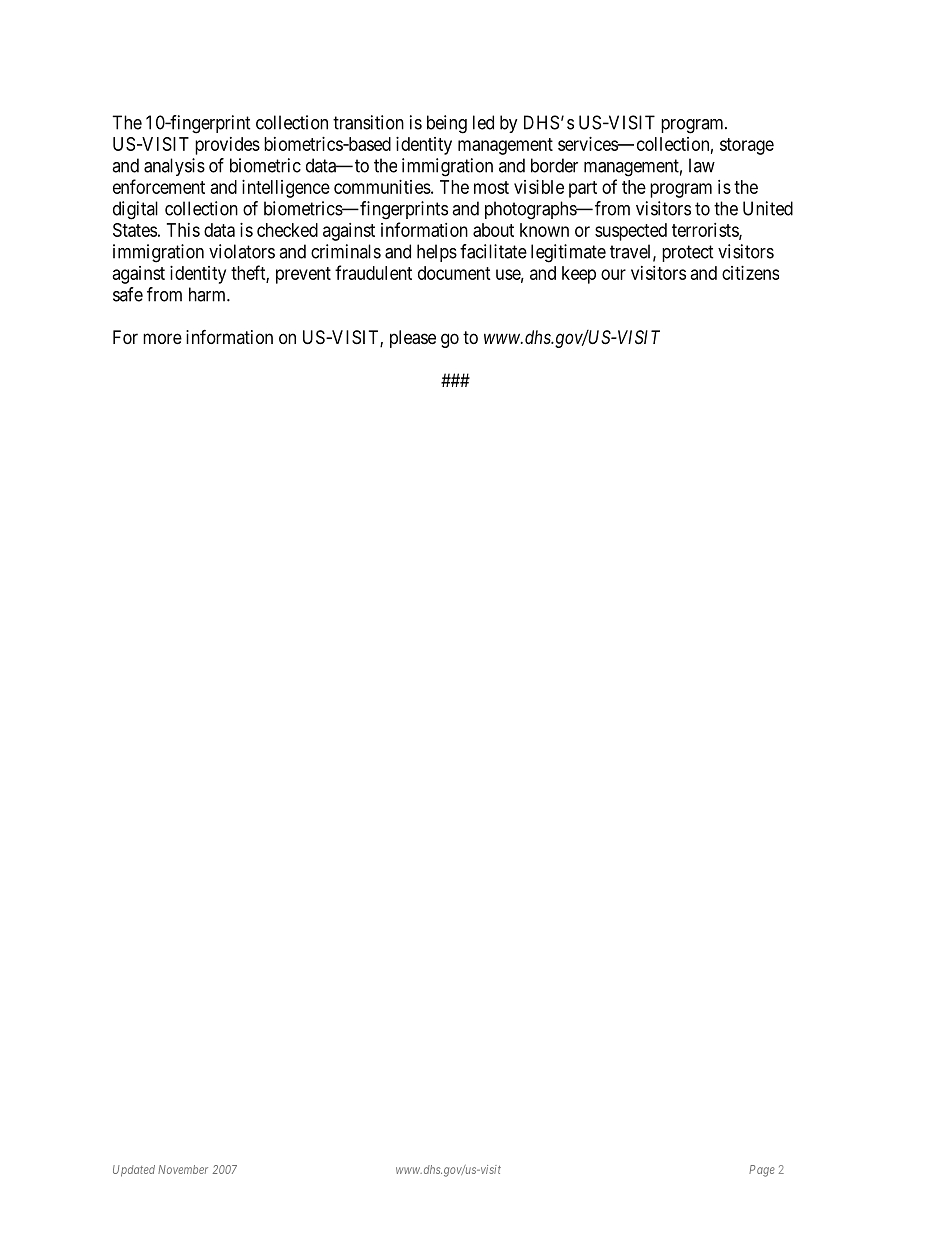 The height and width of the page is (1233, 952). Describe the element at coordinates (762, 1171) in the page. I see `Page` at that location.
